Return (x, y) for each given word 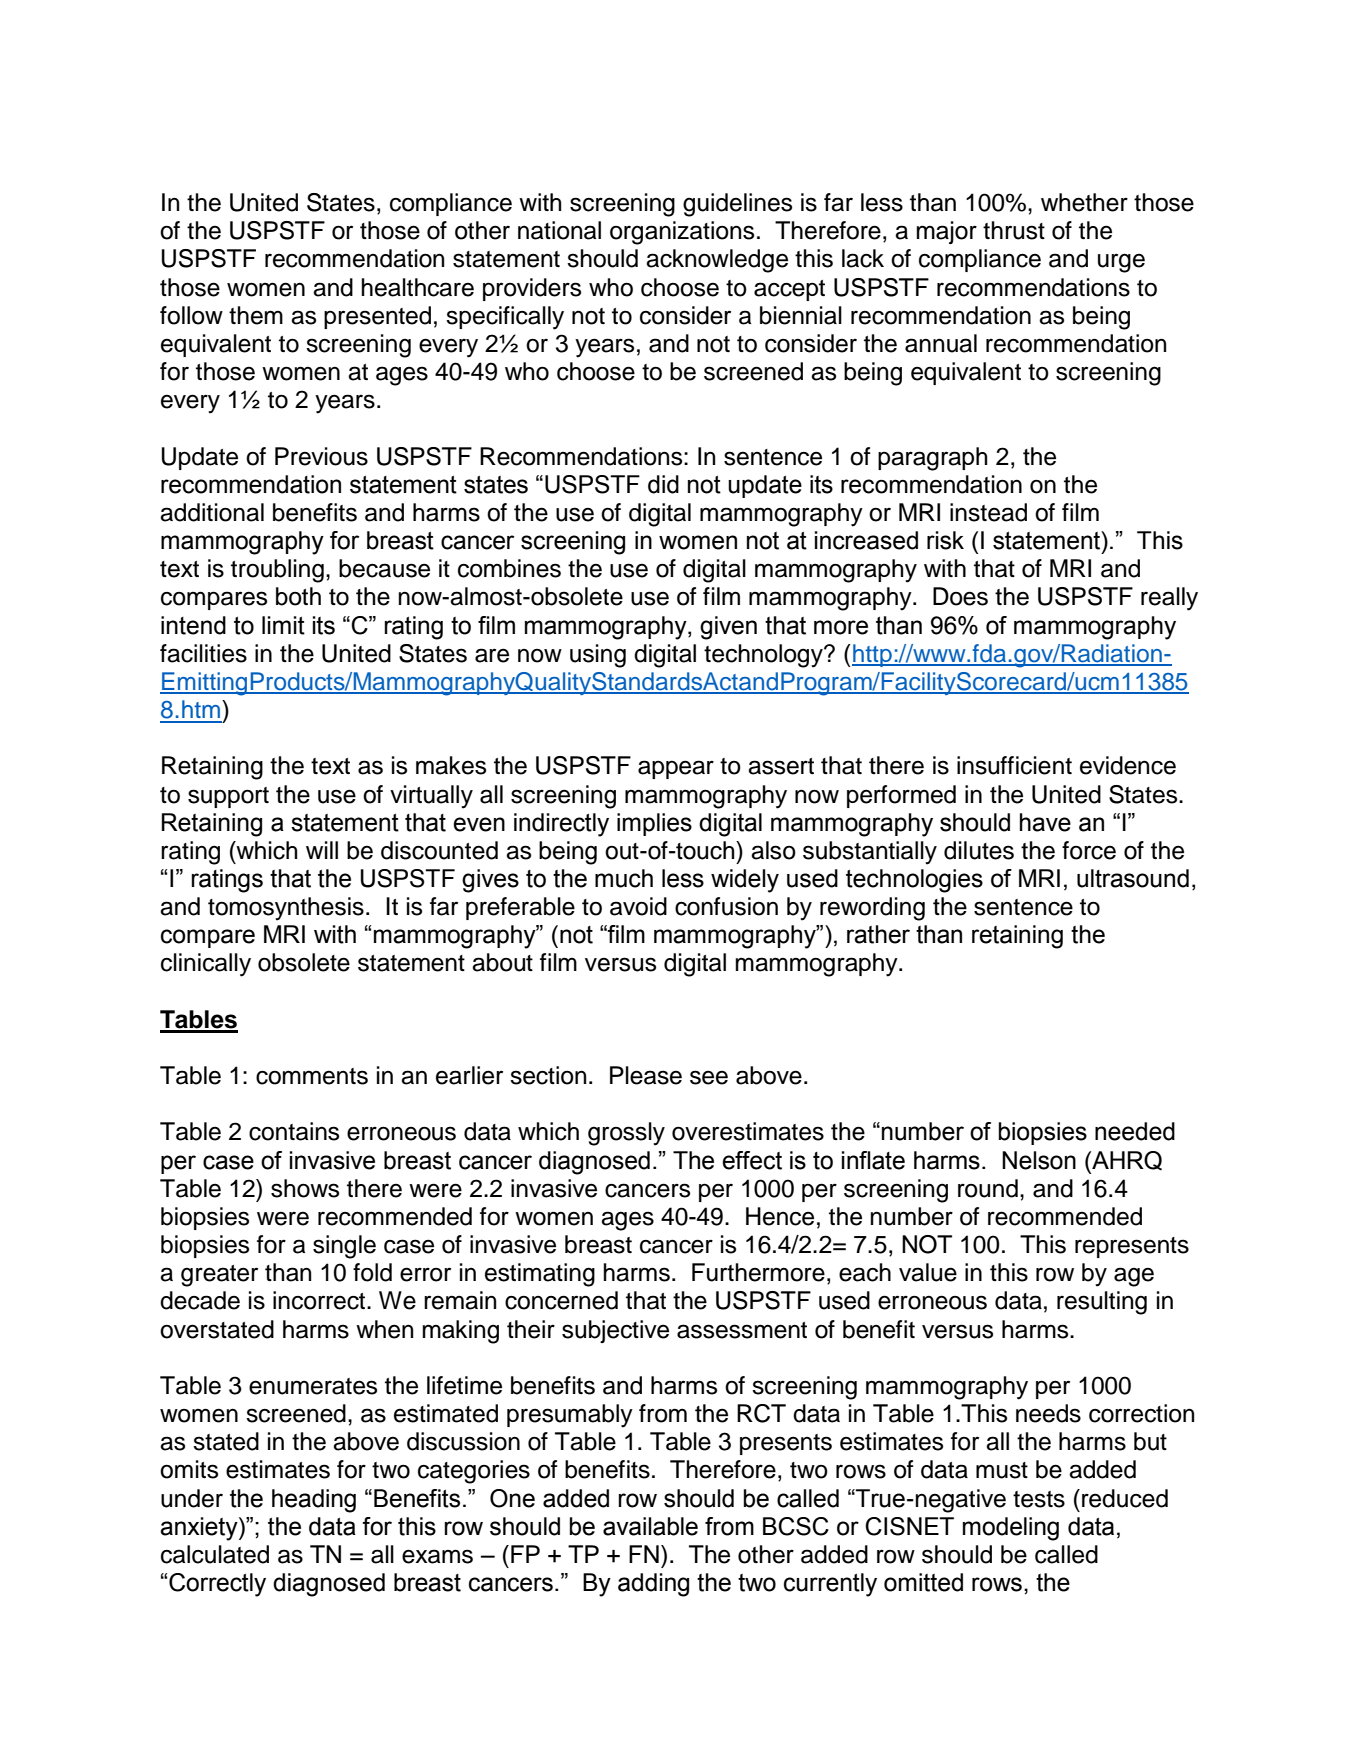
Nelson (1039, 1160)
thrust (1014, 230)
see (709, 1077)
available (650, 1526)
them (256, 315)
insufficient (1014, 765)
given (728, 628)
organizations (682, 233)
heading (314, 1501)
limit (283, 625)
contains (294, 1131)
